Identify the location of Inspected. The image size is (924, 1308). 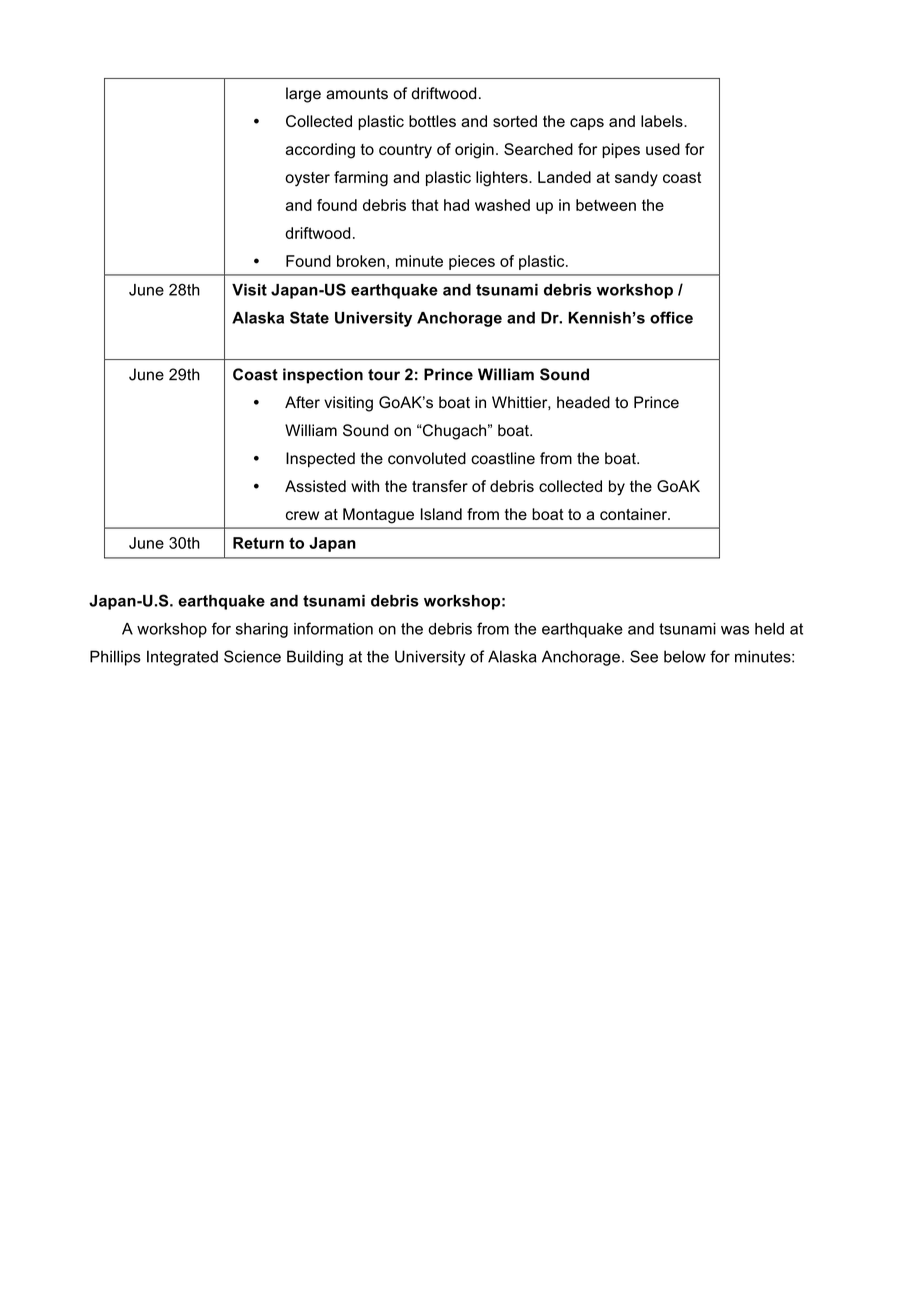
(320, 460).
